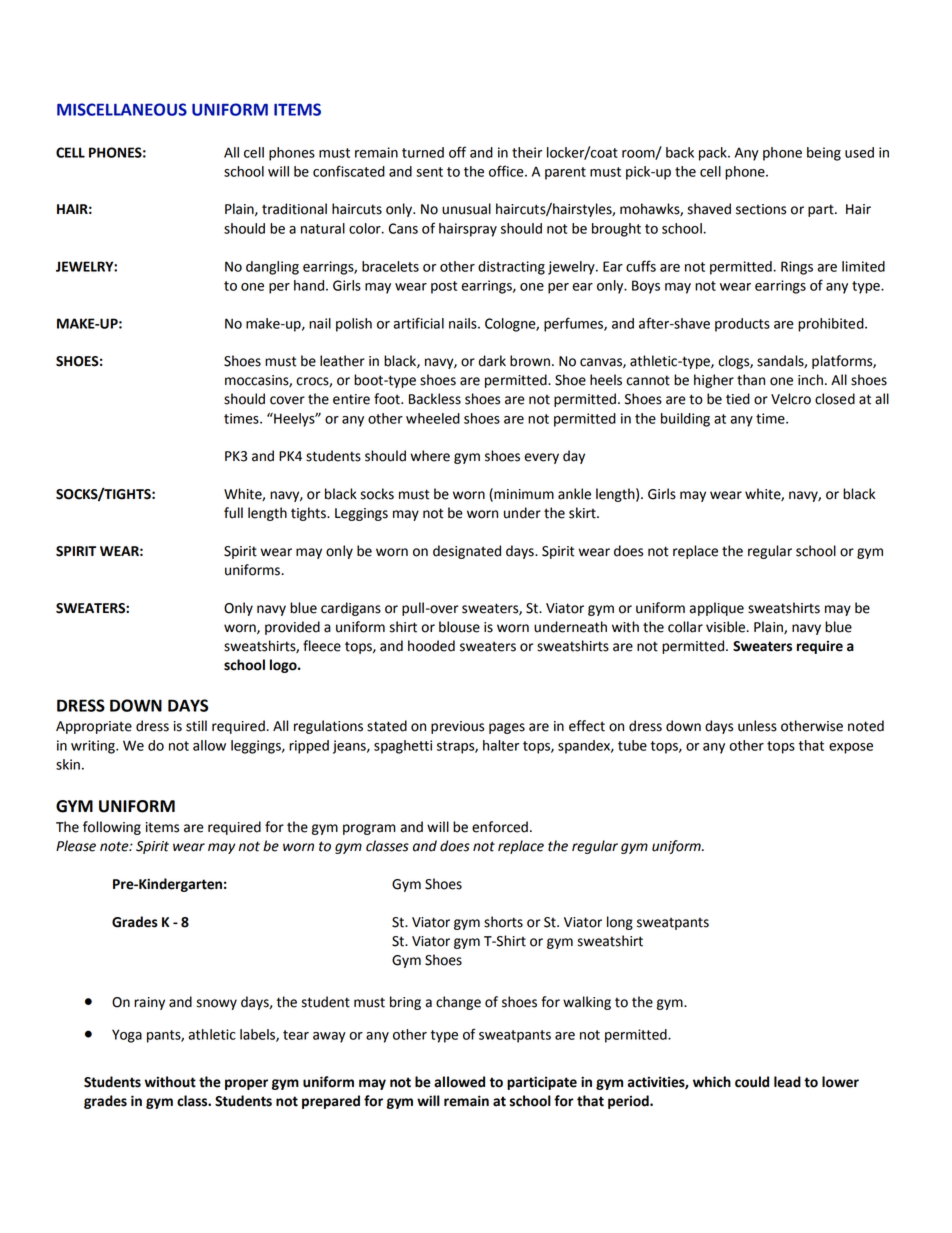 The height and width of the page is (1233, 952). What do you see at coordinates (458, 1003) in the page?
I see `change` at bounding box center [458, 1003].
